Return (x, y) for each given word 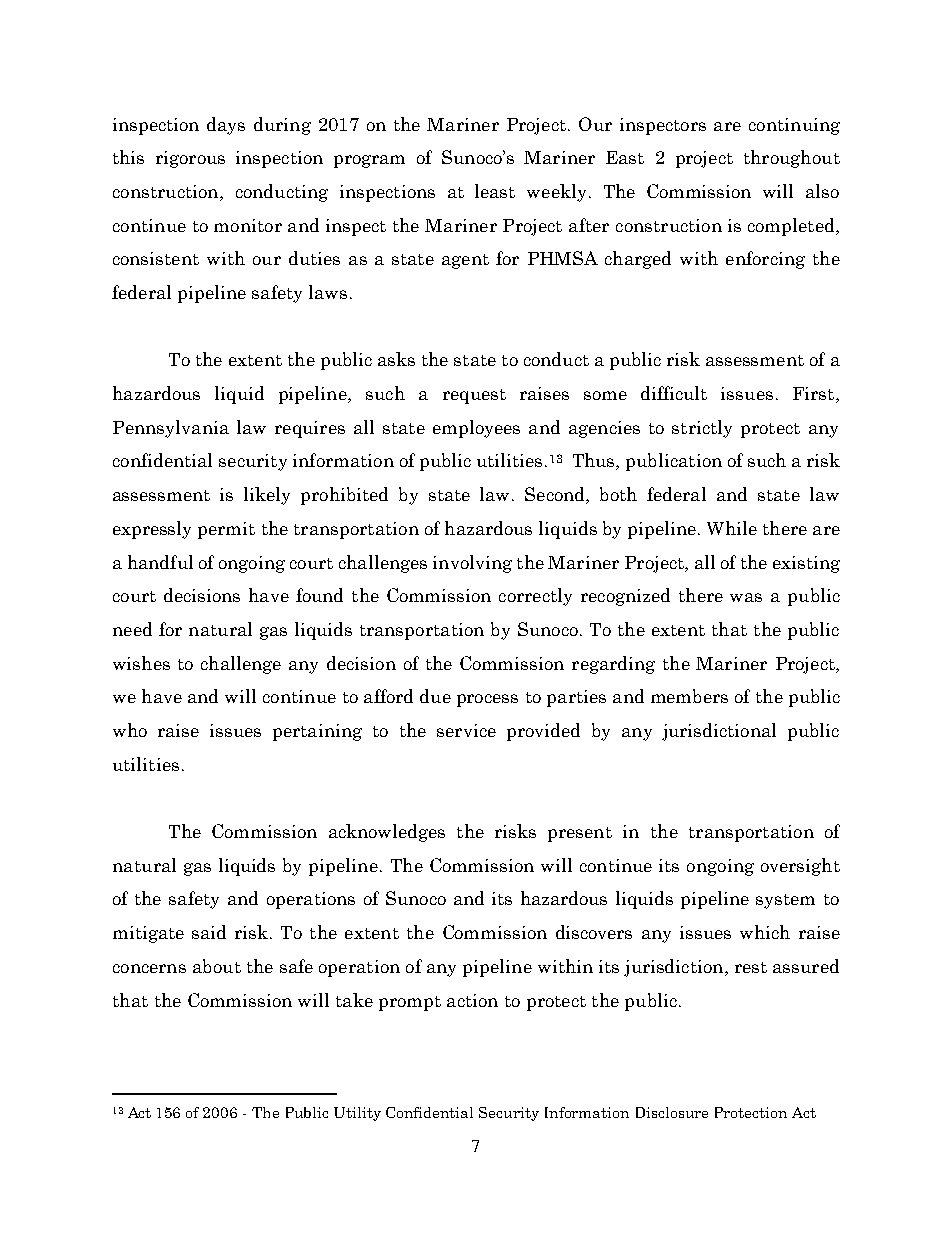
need (132, 629)
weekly (556, 193)
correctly (535, 597)
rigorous (190, 159)
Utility (357, 1114)
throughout (792, 159)
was (746, 597)
